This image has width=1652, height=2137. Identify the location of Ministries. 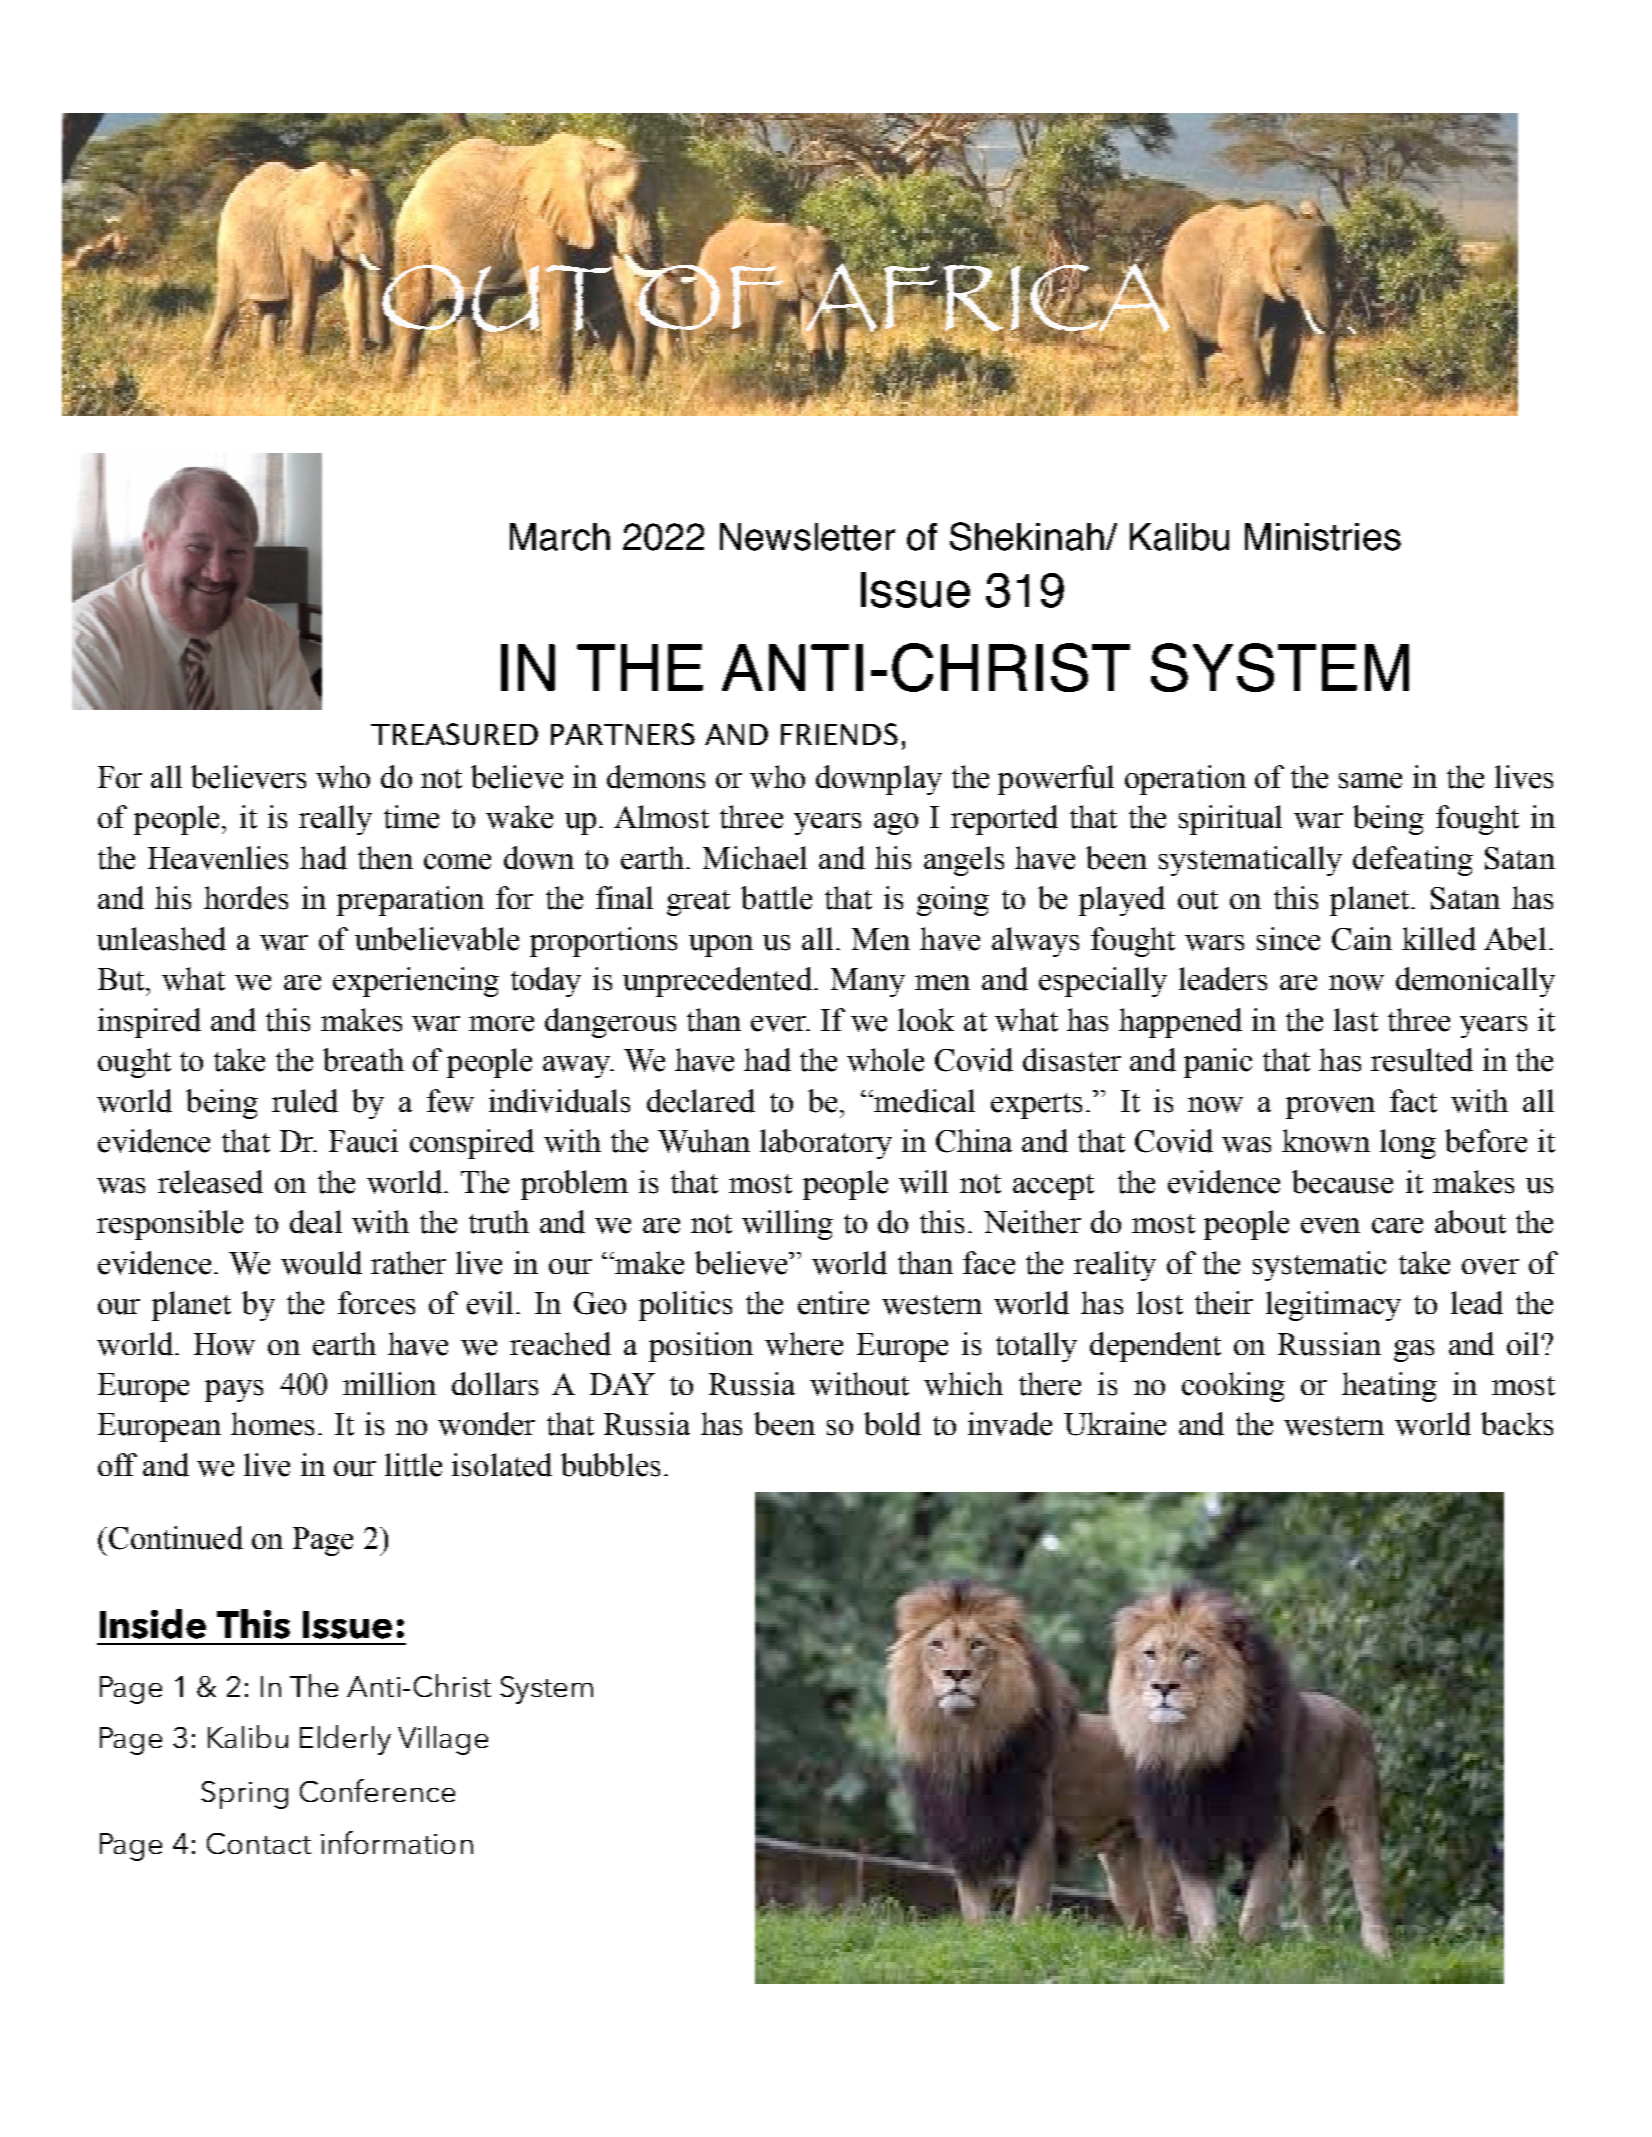
(1323, 537).
